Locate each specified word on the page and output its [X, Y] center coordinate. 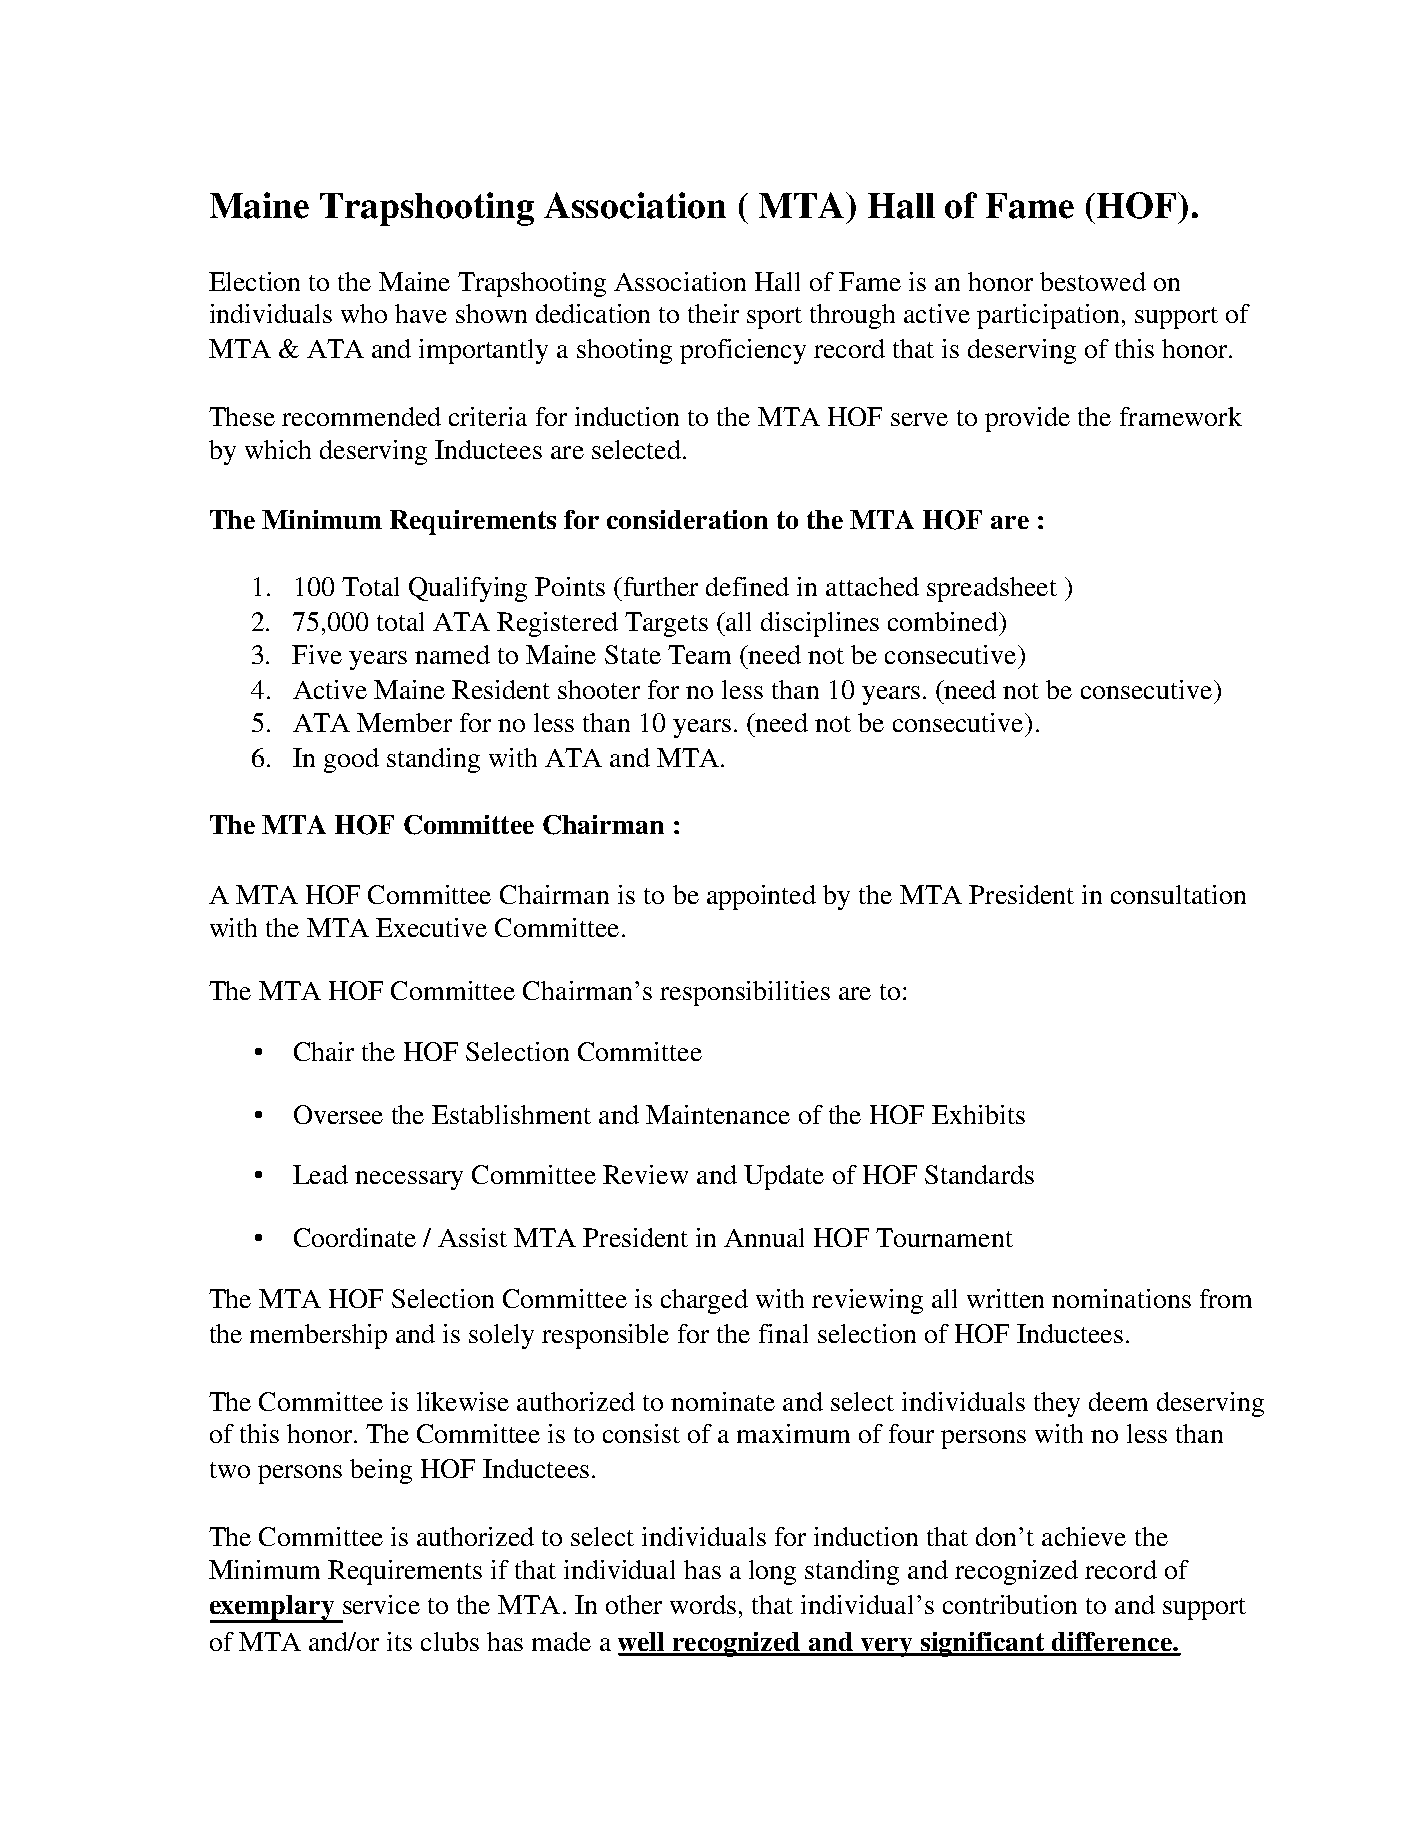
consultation [1178, 894]
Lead [320, 1174]
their [713, 313]
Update [784, 1177]
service [381, 1604]
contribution [1010, 1604]
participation [1048, 316]
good [351, 760]
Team [699, 654]
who [364, 313]
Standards [979, 1174]
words [703, 1604]
